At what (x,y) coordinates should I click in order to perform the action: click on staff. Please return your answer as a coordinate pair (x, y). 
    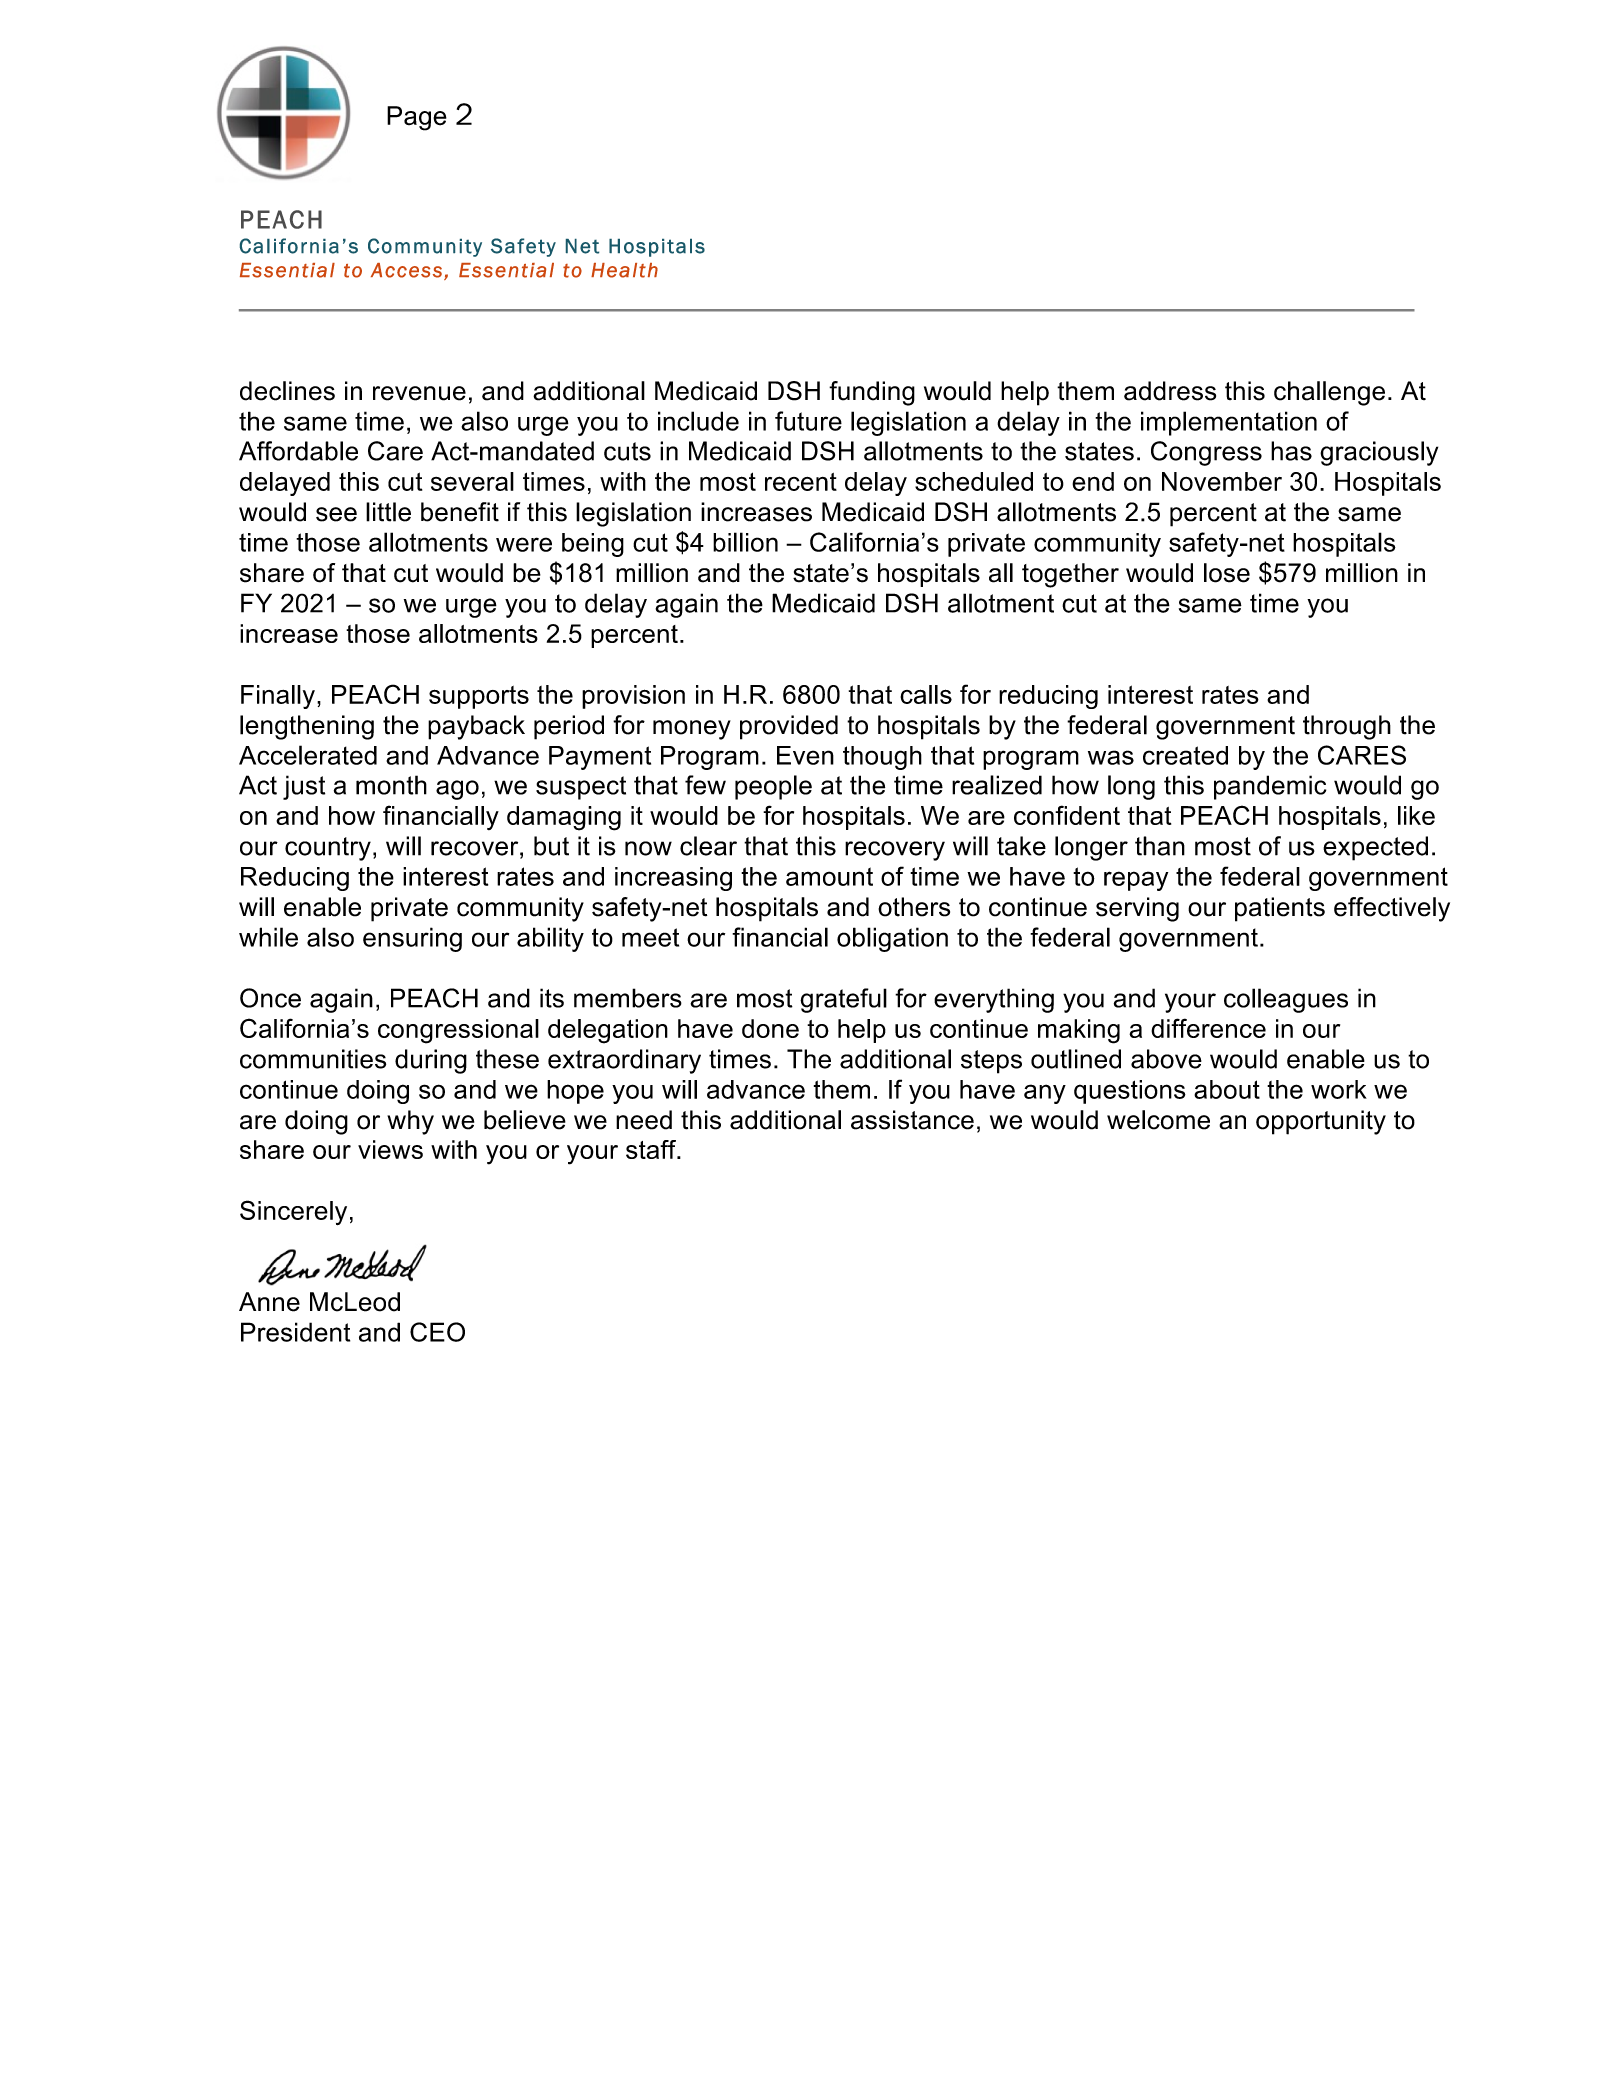
    Looking at the image, I should click on (652, 1149).
